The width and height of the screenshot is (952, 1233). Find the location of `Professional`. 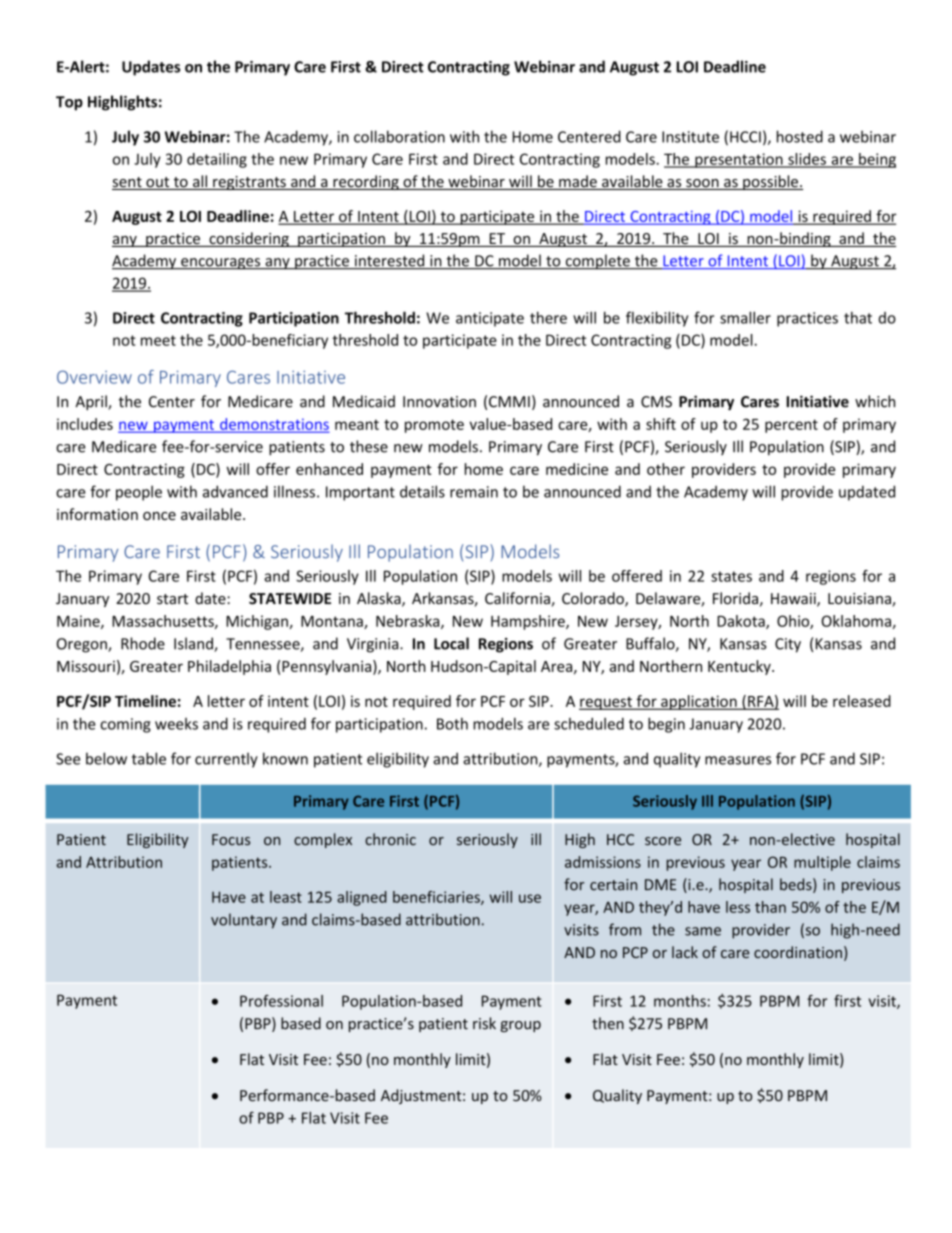

Professional is located at coordinates (281, 1001).
